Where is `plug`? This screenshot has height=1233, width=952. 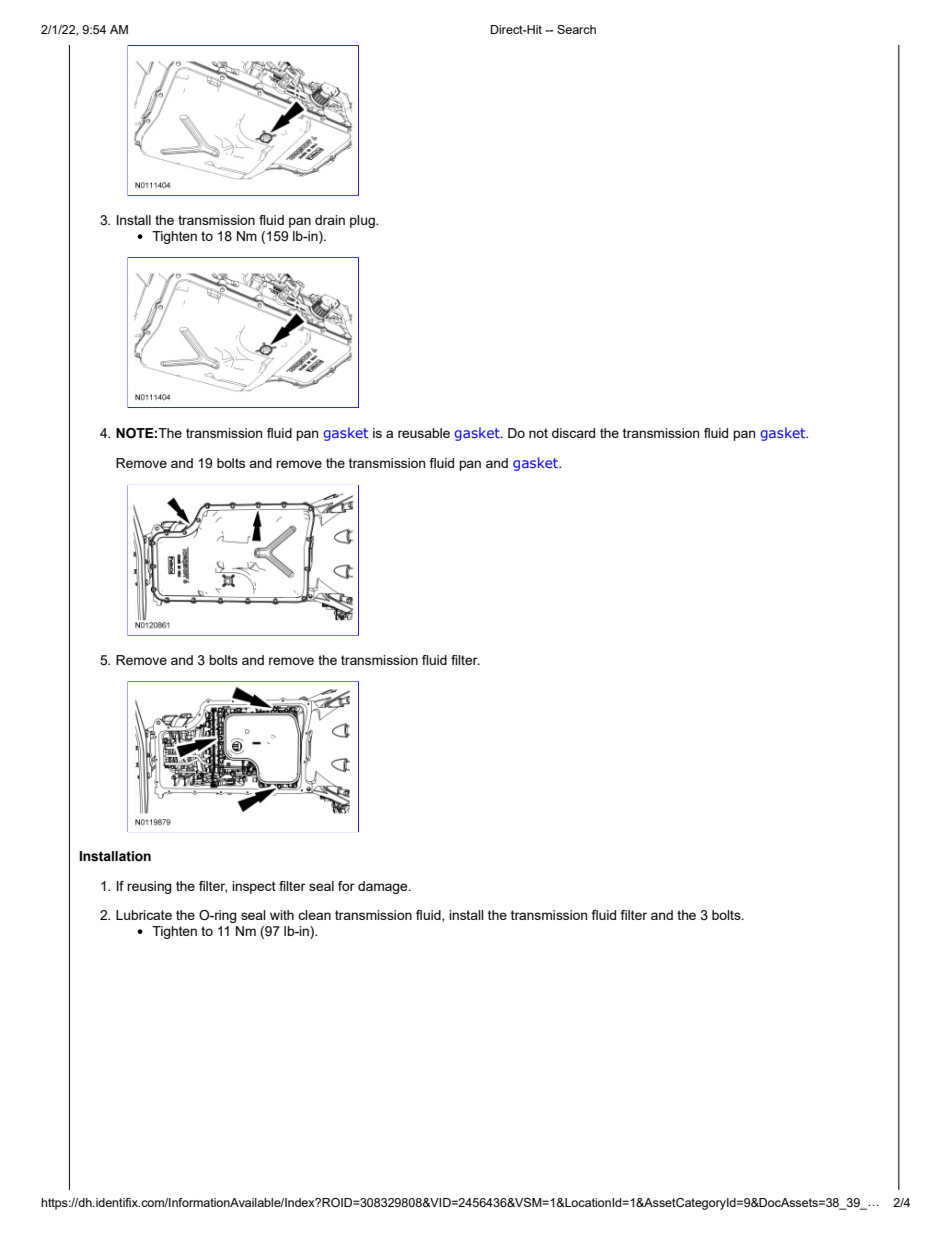
plug is located at coordinates (363, 221).
